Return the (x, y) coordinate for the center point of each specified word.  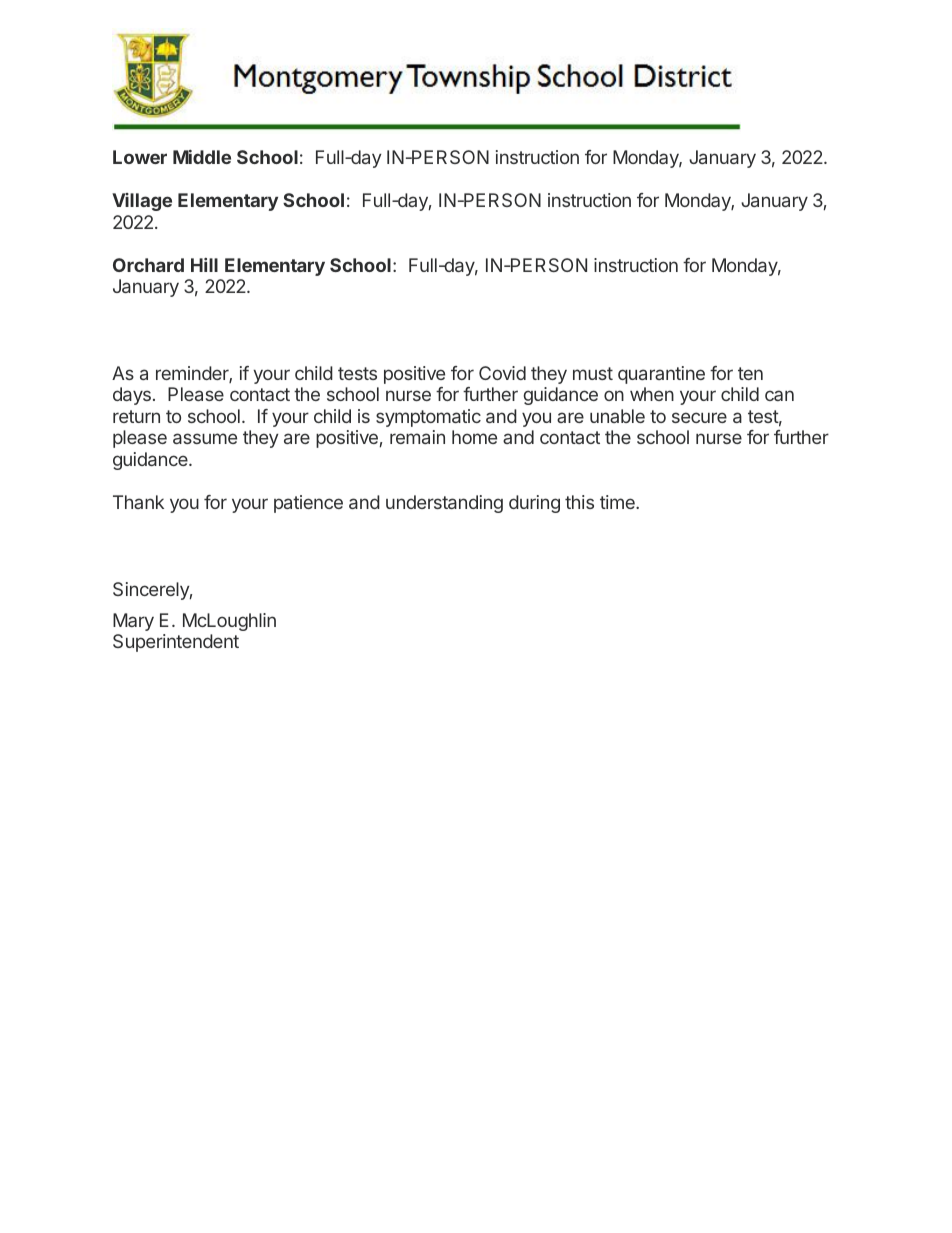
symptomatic (428, 418)
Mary (133, 622)
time (618, 502)
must (593, 373)
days (132, 396)
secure (699, 417)
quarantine (661, 375)
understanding (444, 504)
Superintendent (176, 643)
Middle (202, 157)
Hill (204, 265)
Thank (138, 502)
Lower (140, 157)
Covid (502, 373)
